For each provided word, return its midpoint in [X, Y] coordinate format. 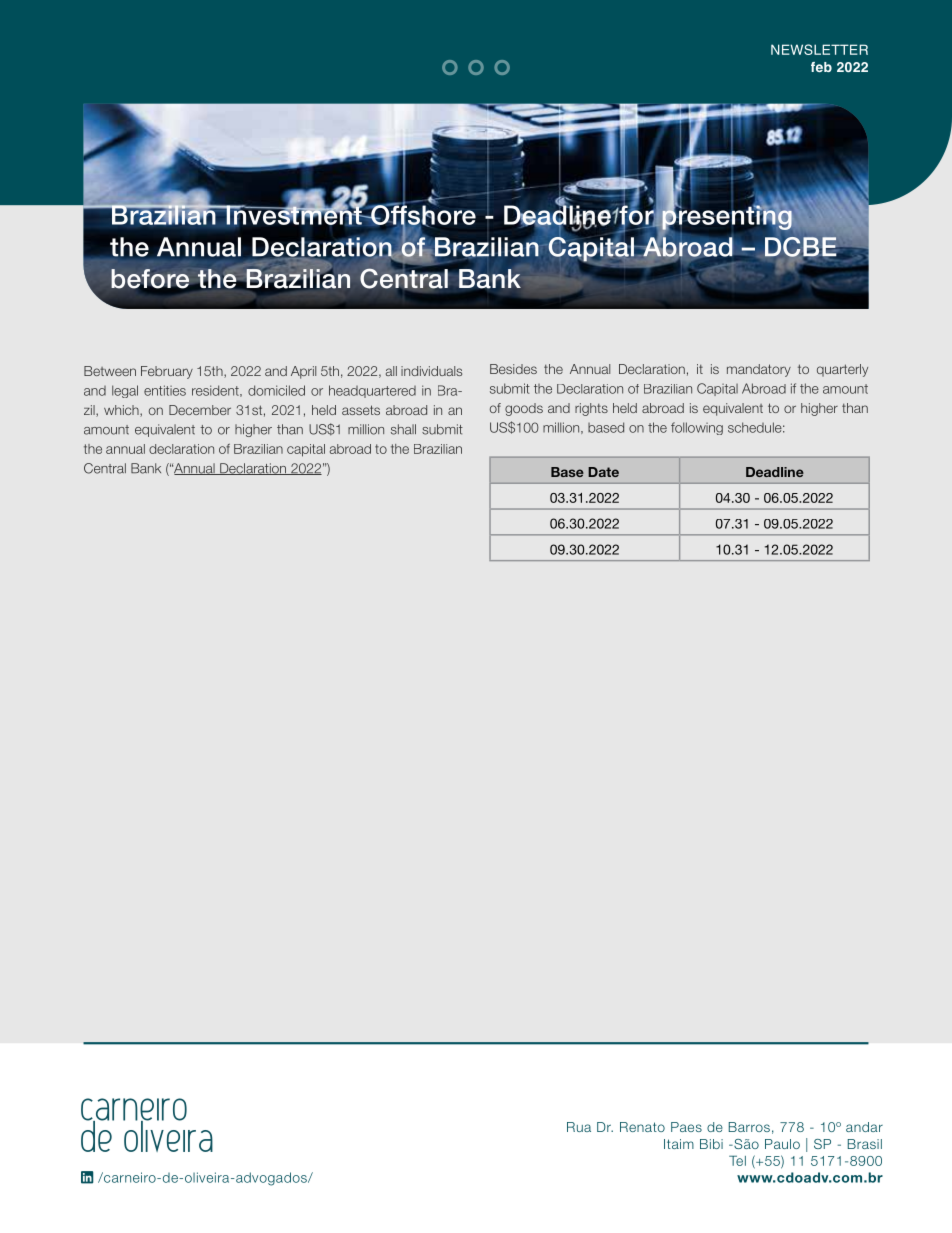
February [167, 372]
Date [603, 472]
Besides [513, 369]
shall [403, 429]
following [697, 428]
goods [524, 409]
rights [591, 409]
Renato [642, 1127]
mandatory [759, 370]
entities [165, 390]
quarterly [842, 370]
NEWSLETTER [819, 49]
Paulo [782, 1144]
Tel [737, 1160]
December [200, 410]
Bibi [711, 1144]
